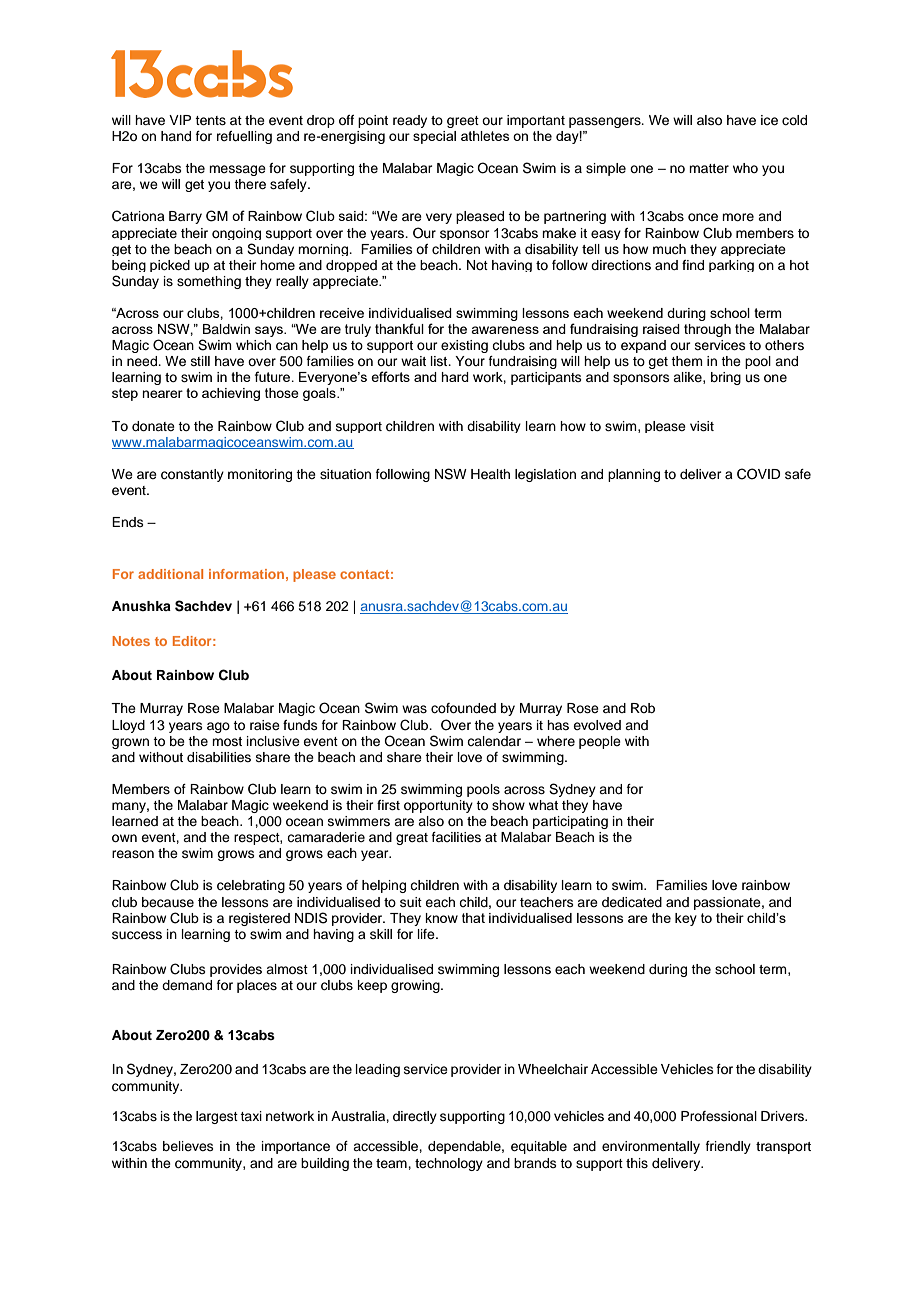 The height and width of the image is (1309, 924). Describe the element at coordinates (414, 709) in the image. I see `was` at that location.
